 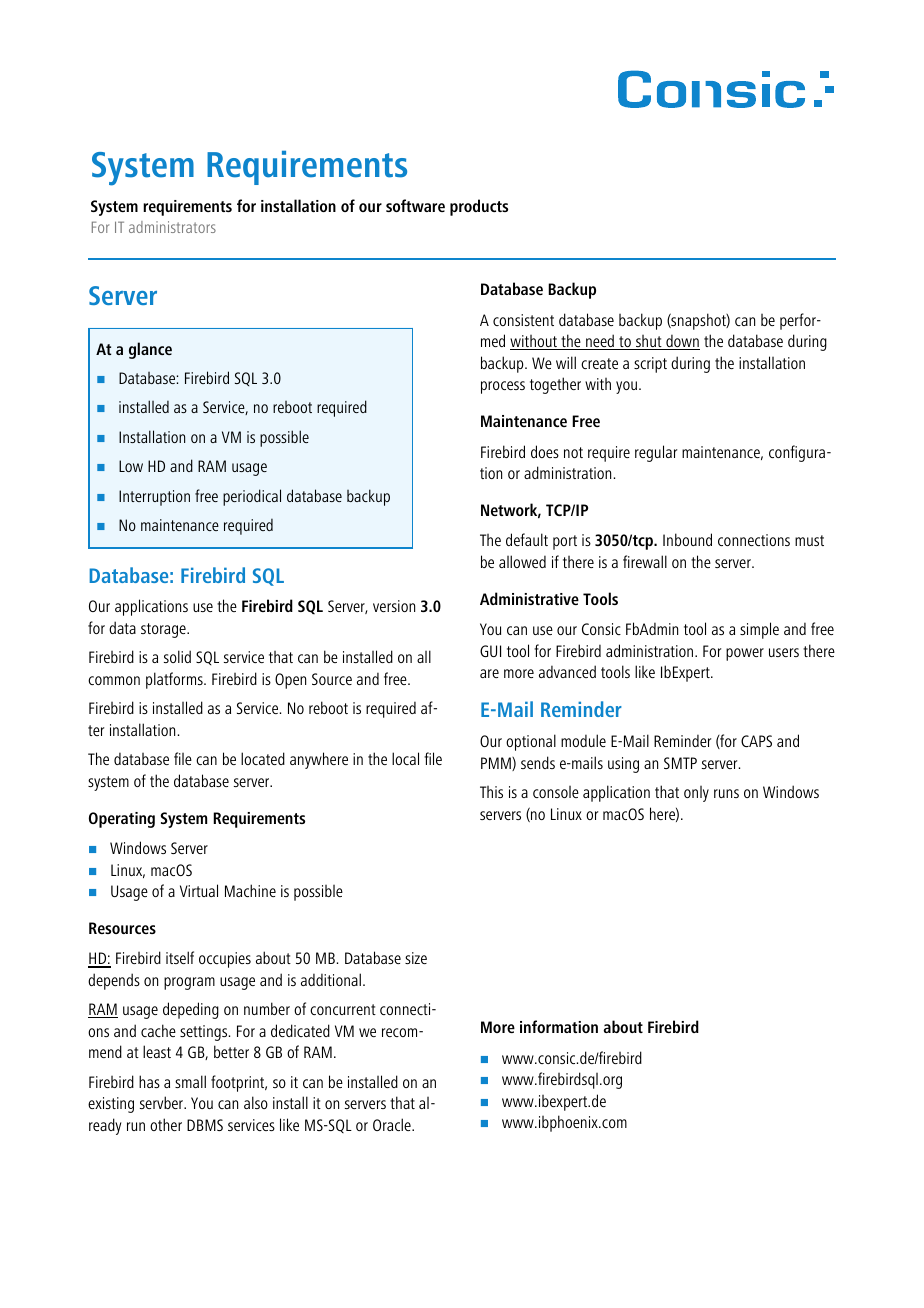 What do you see at coordinates (479, 207) in the page?
I see `products` at bounding box center [479, 207].
